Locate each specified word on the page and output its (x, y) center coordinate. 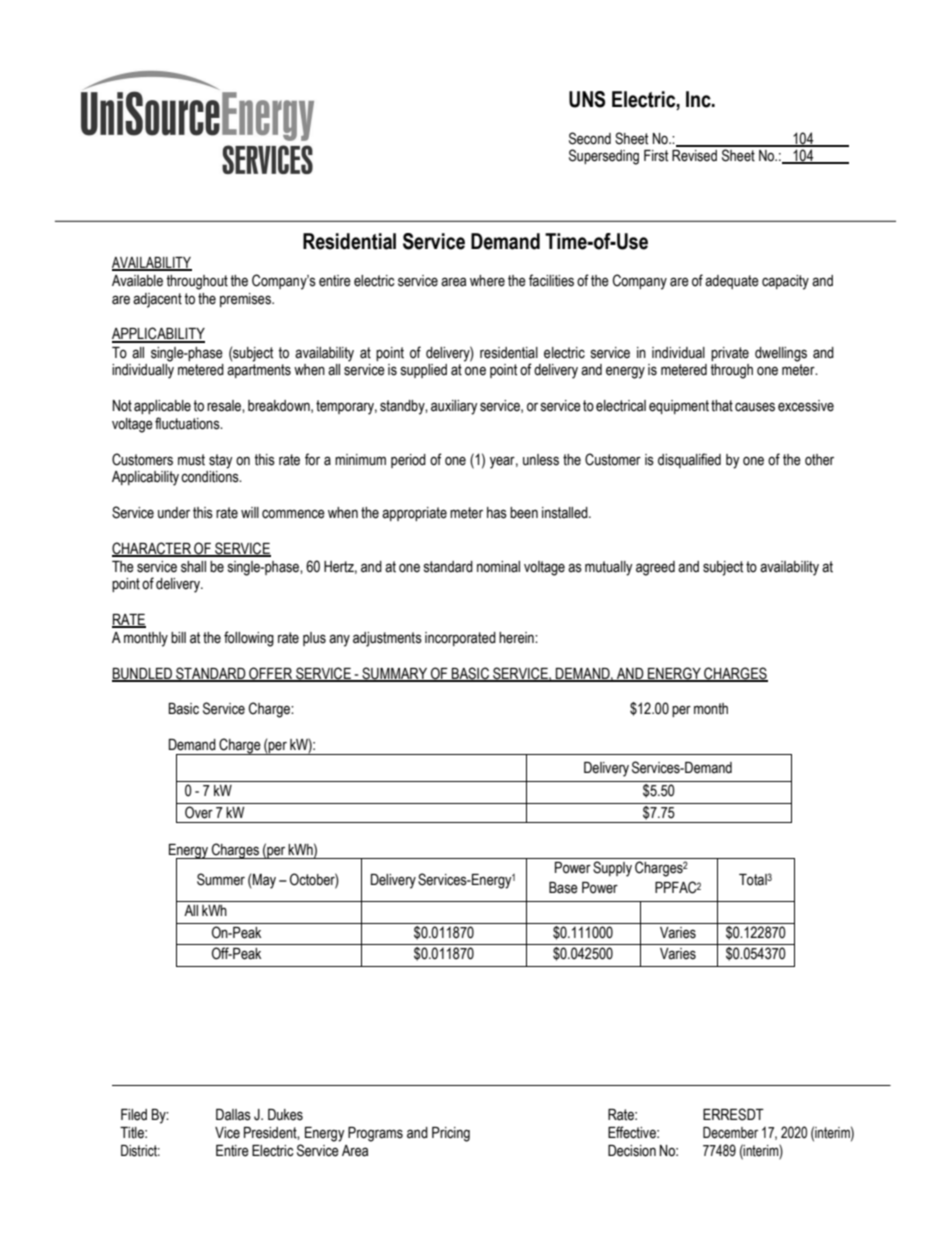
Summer (221, 879)
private (730, 354)
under (174, 513)
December (730, 1133)
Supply (612, 869)
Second (590, 138)
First (656, 156)
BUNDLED (143, 674)
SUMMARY (395, 674)
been (524, 513)
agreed (655, 568)
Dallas (233, 1115)
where (487, 281)
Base (563, 888)
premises (246, 300)
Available (137, 281)
